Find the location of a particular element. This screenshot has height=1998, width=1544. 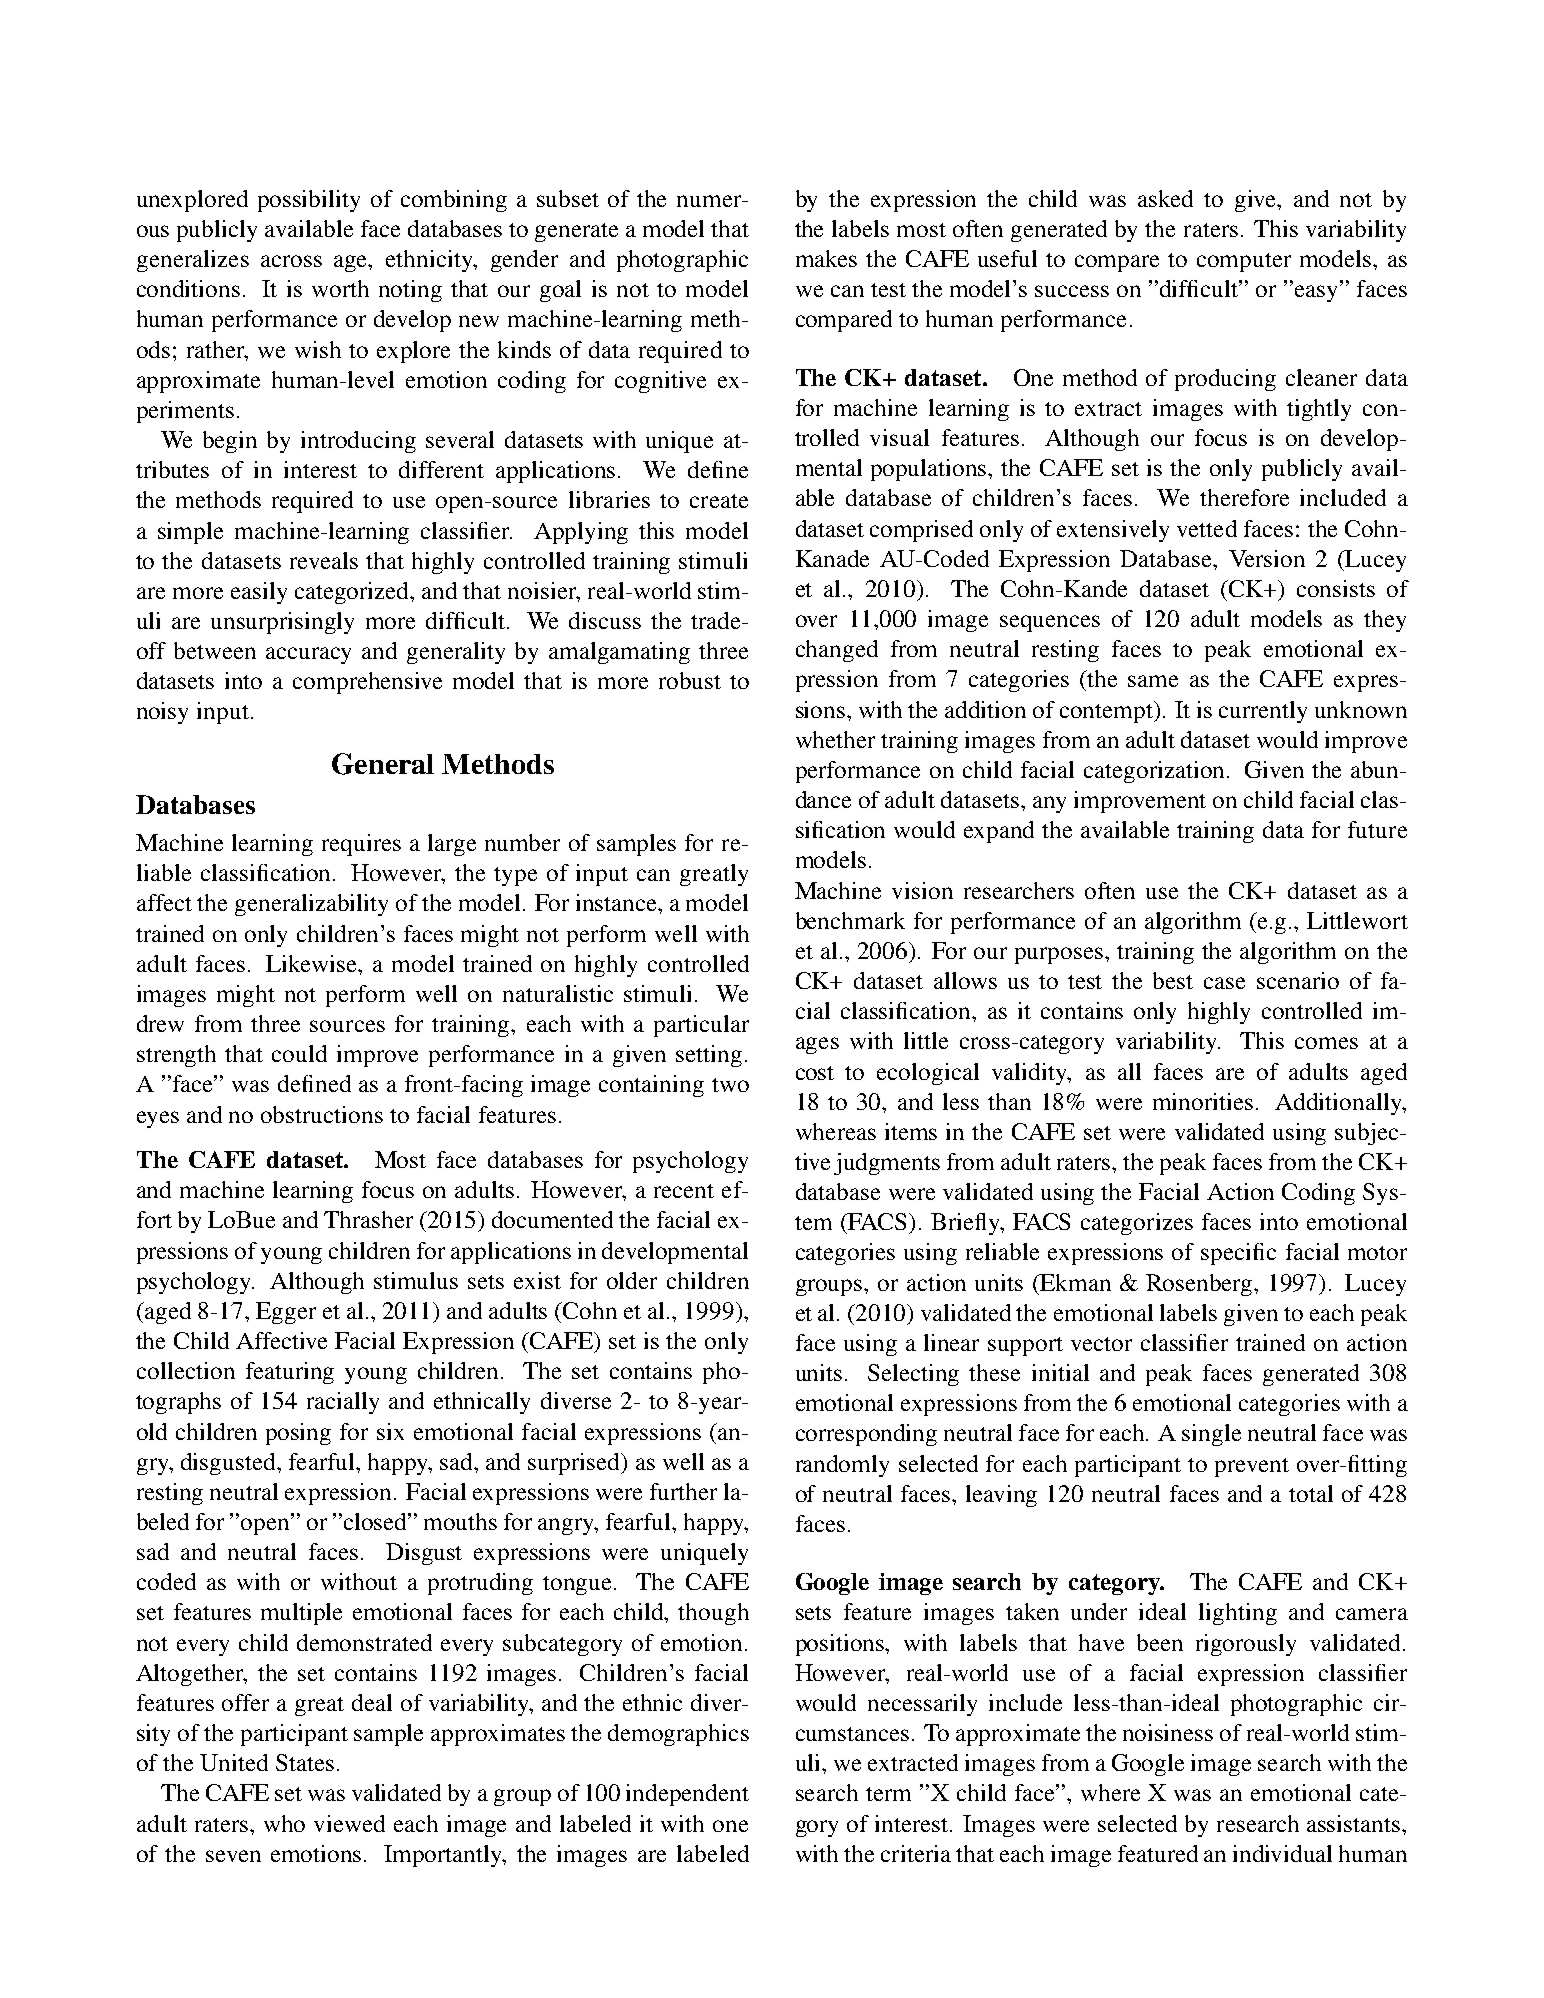

computer is located at coordinates (1244, 262).
